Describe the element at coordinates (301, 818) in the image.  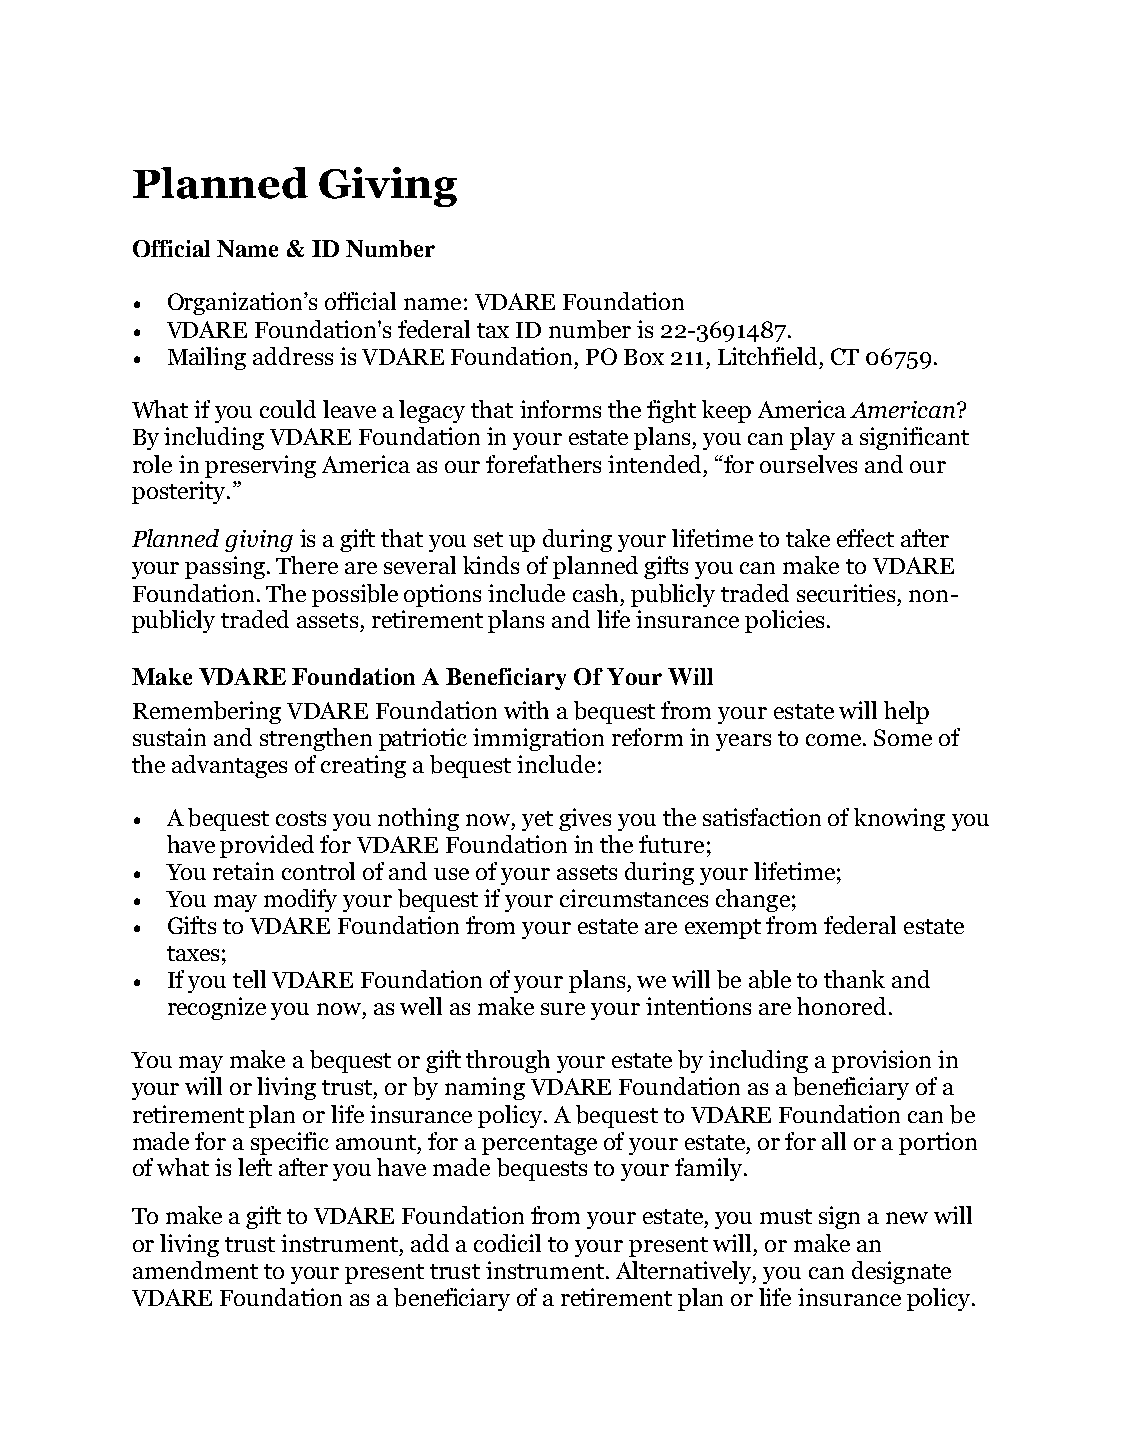
I see `costs` at that location.
